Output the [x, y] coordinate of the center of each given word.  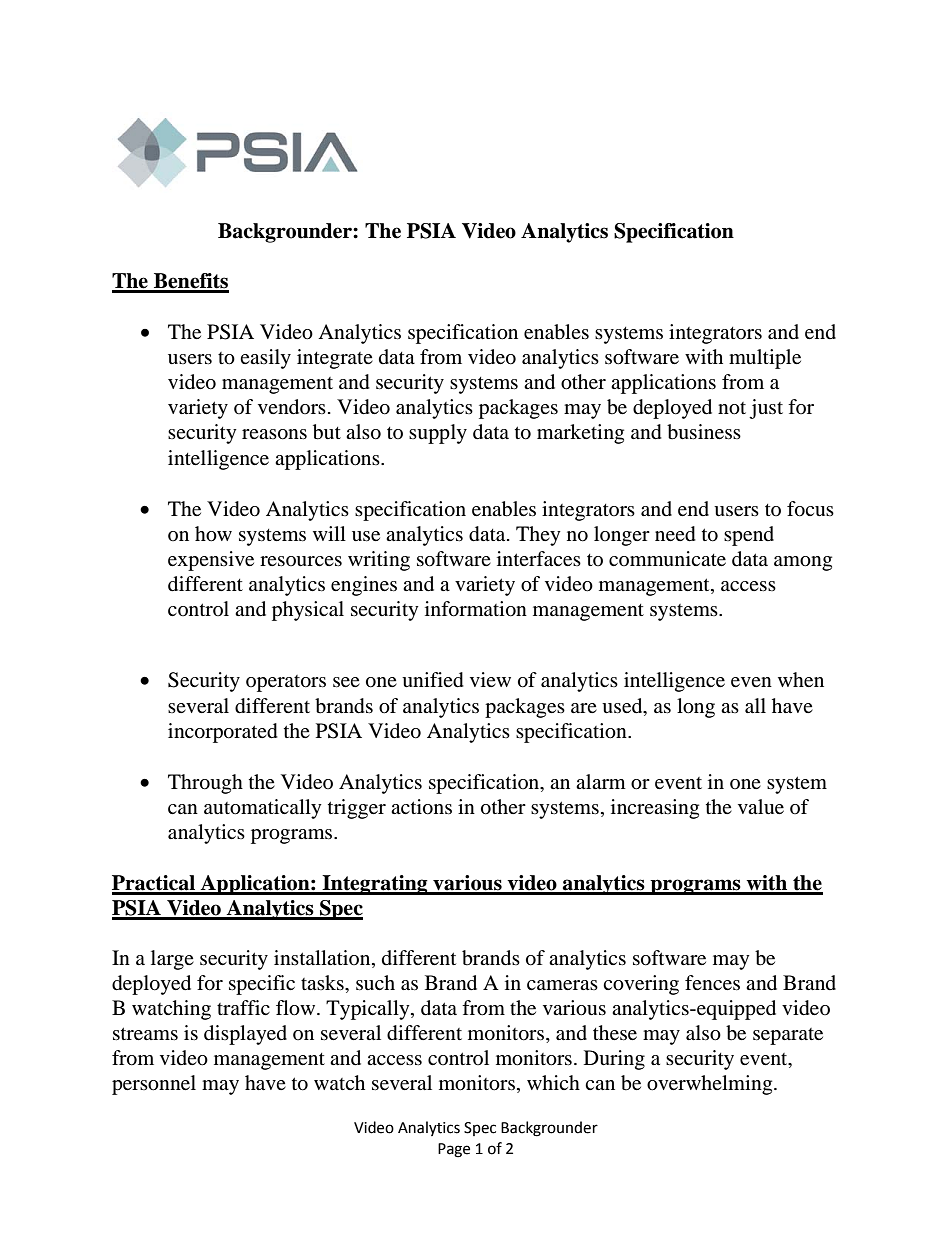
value [761, 806]
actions [421, 807]
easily [265, 359]
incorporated [223, 733]
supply [438, 434]
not [732, 408]
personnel [154, 1085]
